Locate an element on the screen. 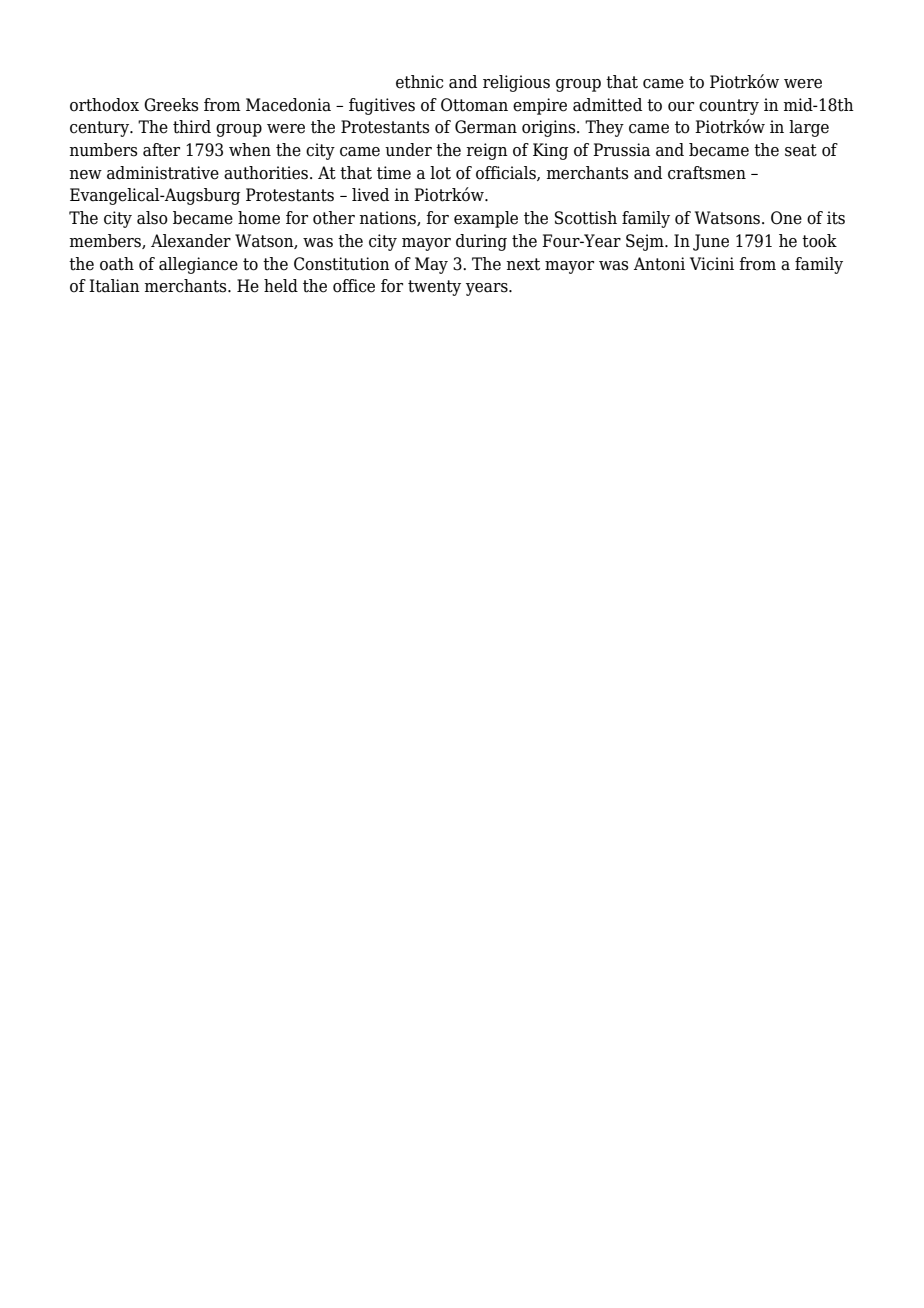 This screenshot has height=1308, width=924. administrative is located at coordinates (163, 173).
